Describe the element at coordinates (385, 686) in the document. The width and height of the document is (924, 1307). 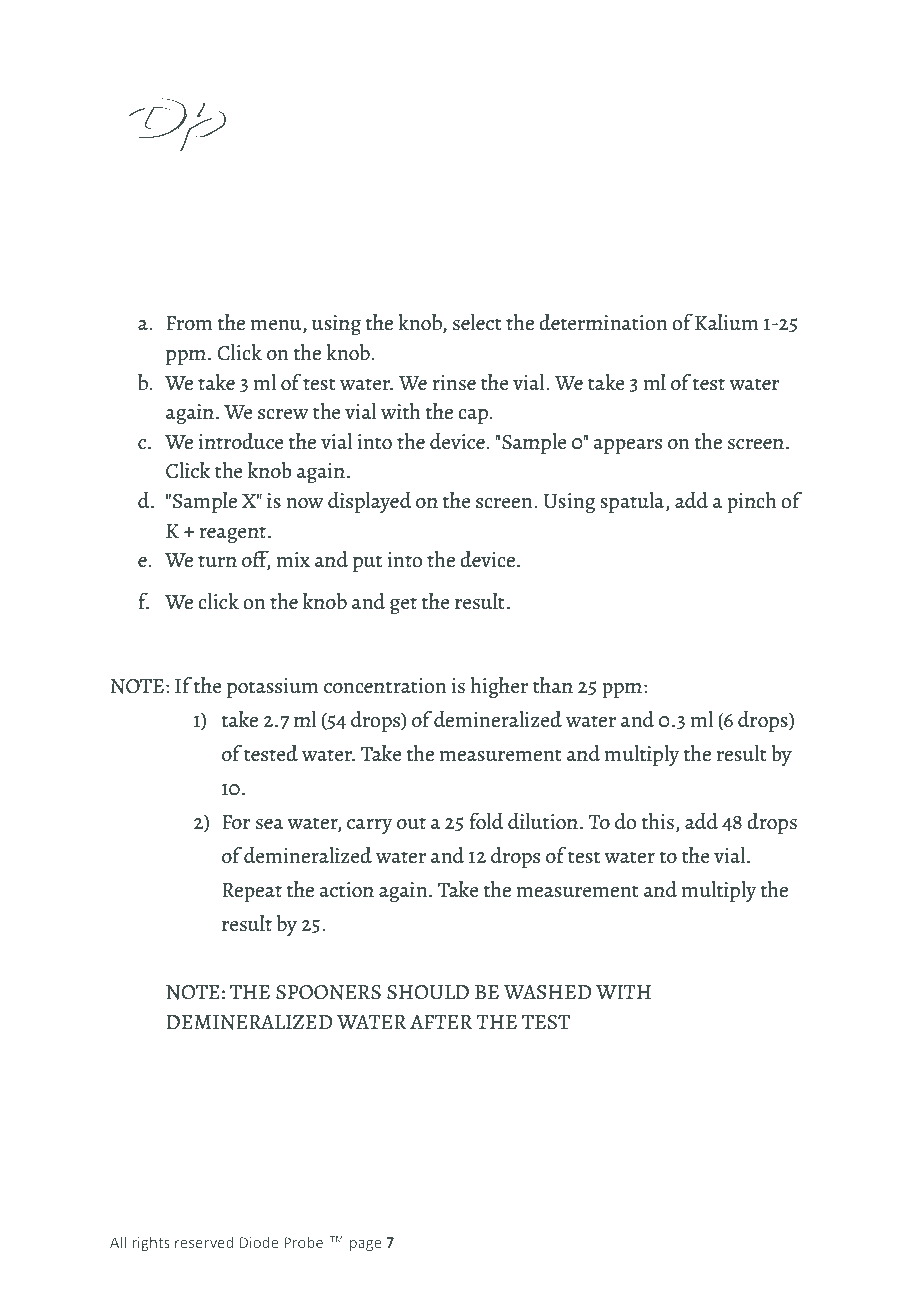
I see `concentration` at that location.
